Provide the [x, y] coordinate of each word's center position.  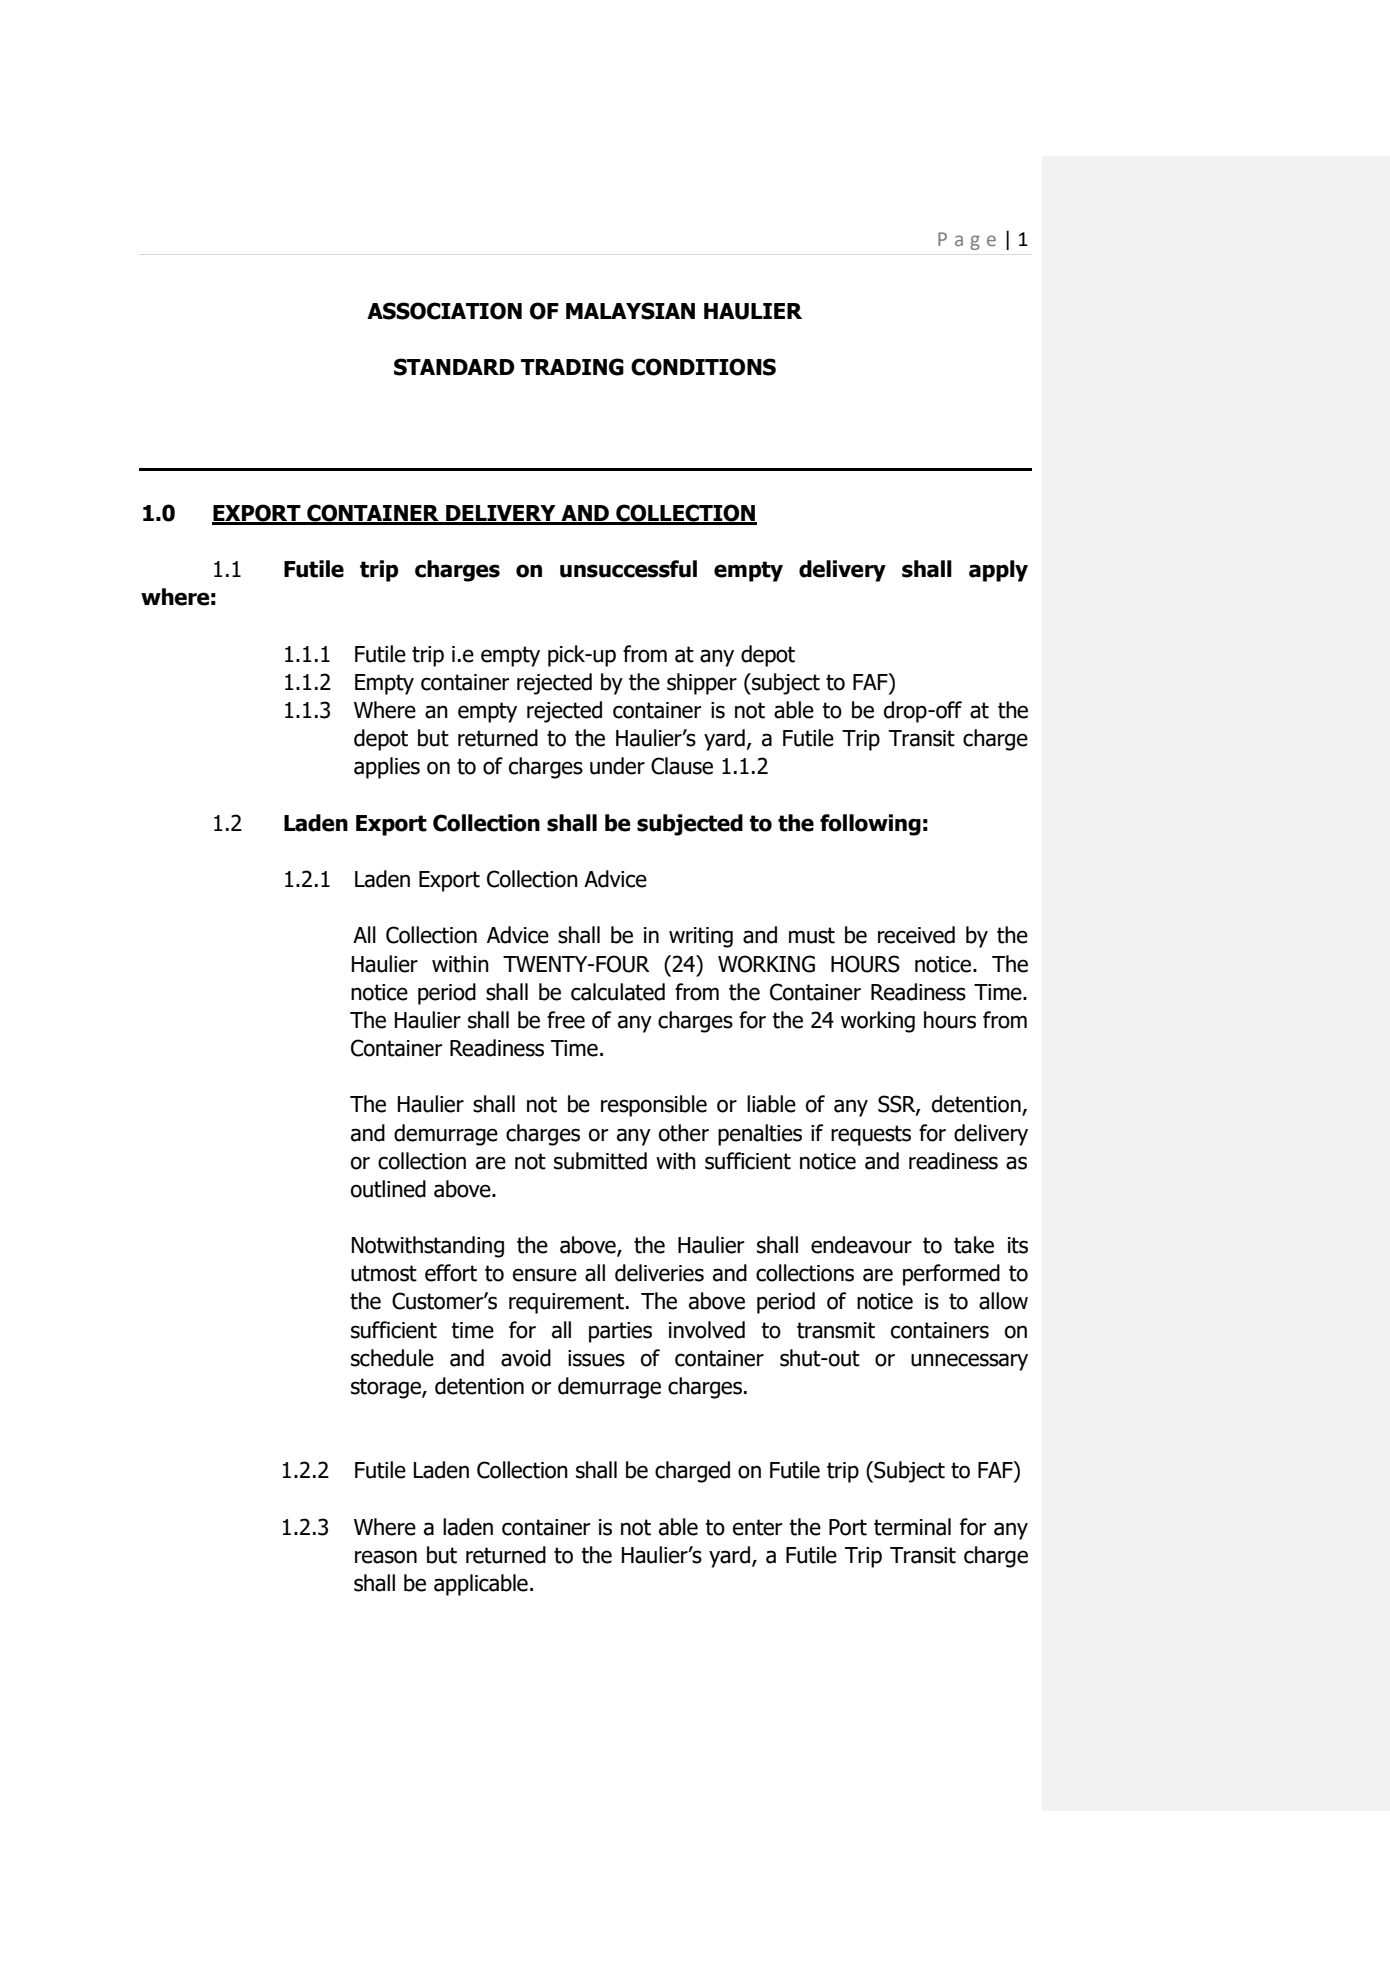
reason [386, 1557]
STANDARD [454, 367]
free [566, 1020]
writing [701, 937]
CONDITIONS [703, 367]
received [916, 935]
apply [998, 571]
